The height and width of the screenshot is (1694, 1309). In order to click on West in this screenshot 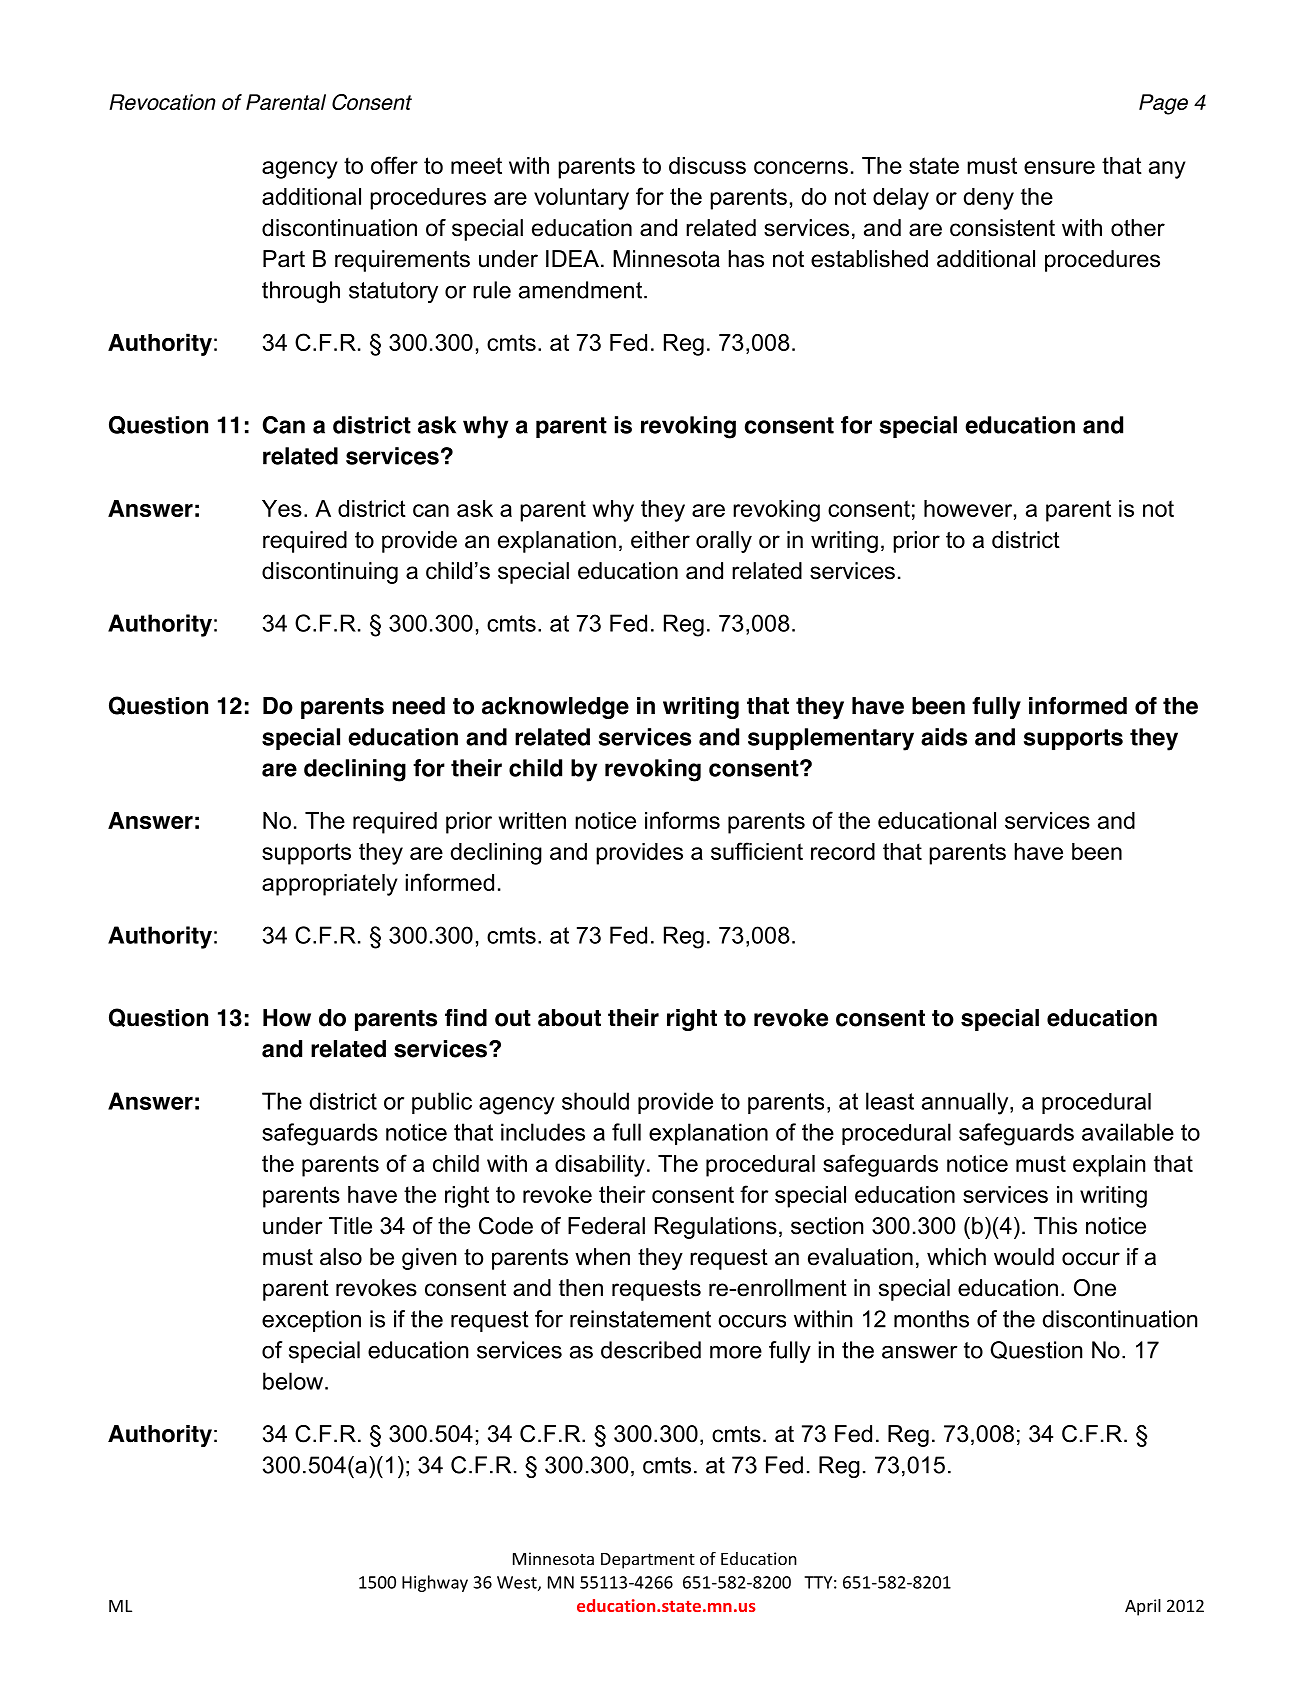, I will do `click(518, 1583)`.
